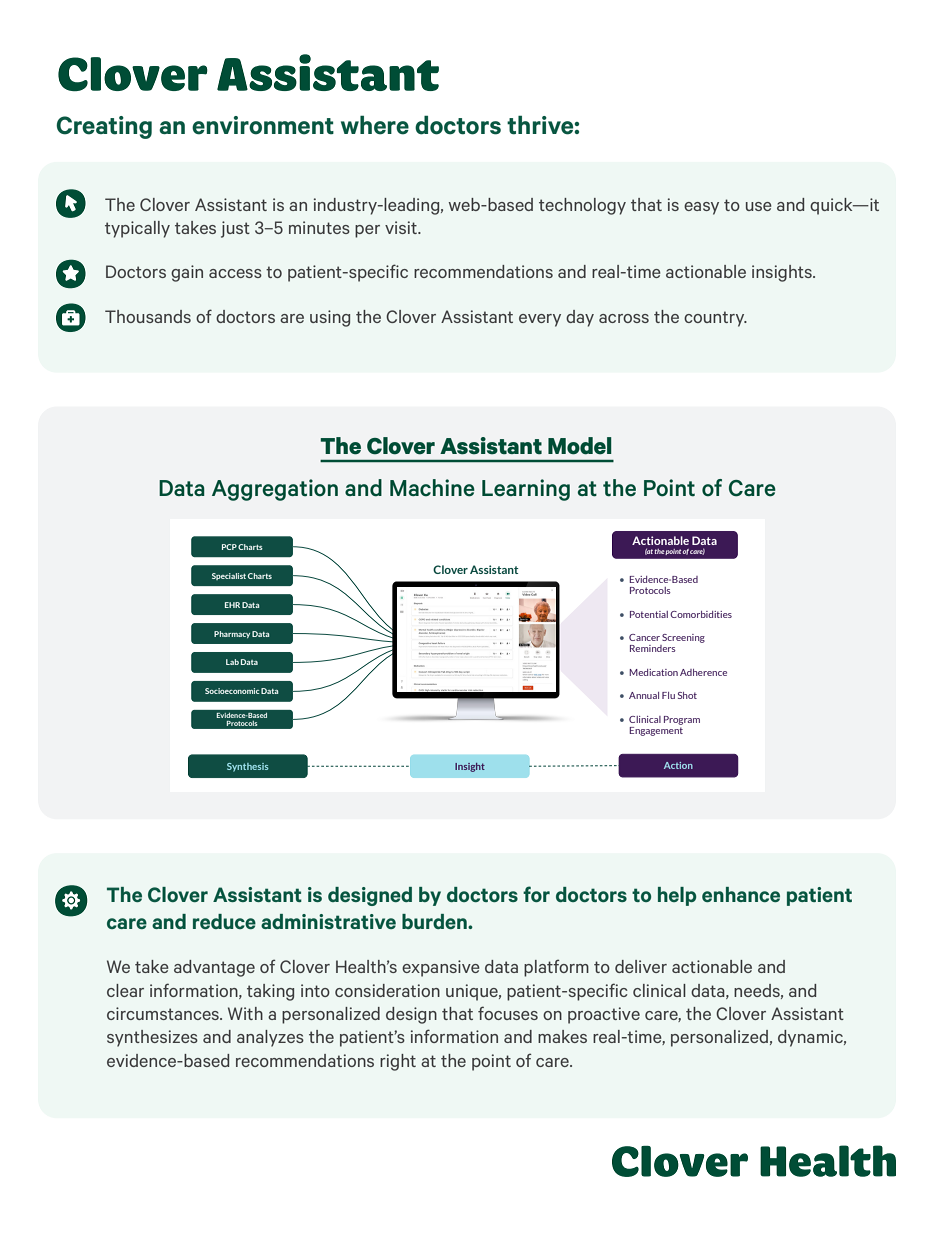  I want to click on Engagement, so click(656, 730).
